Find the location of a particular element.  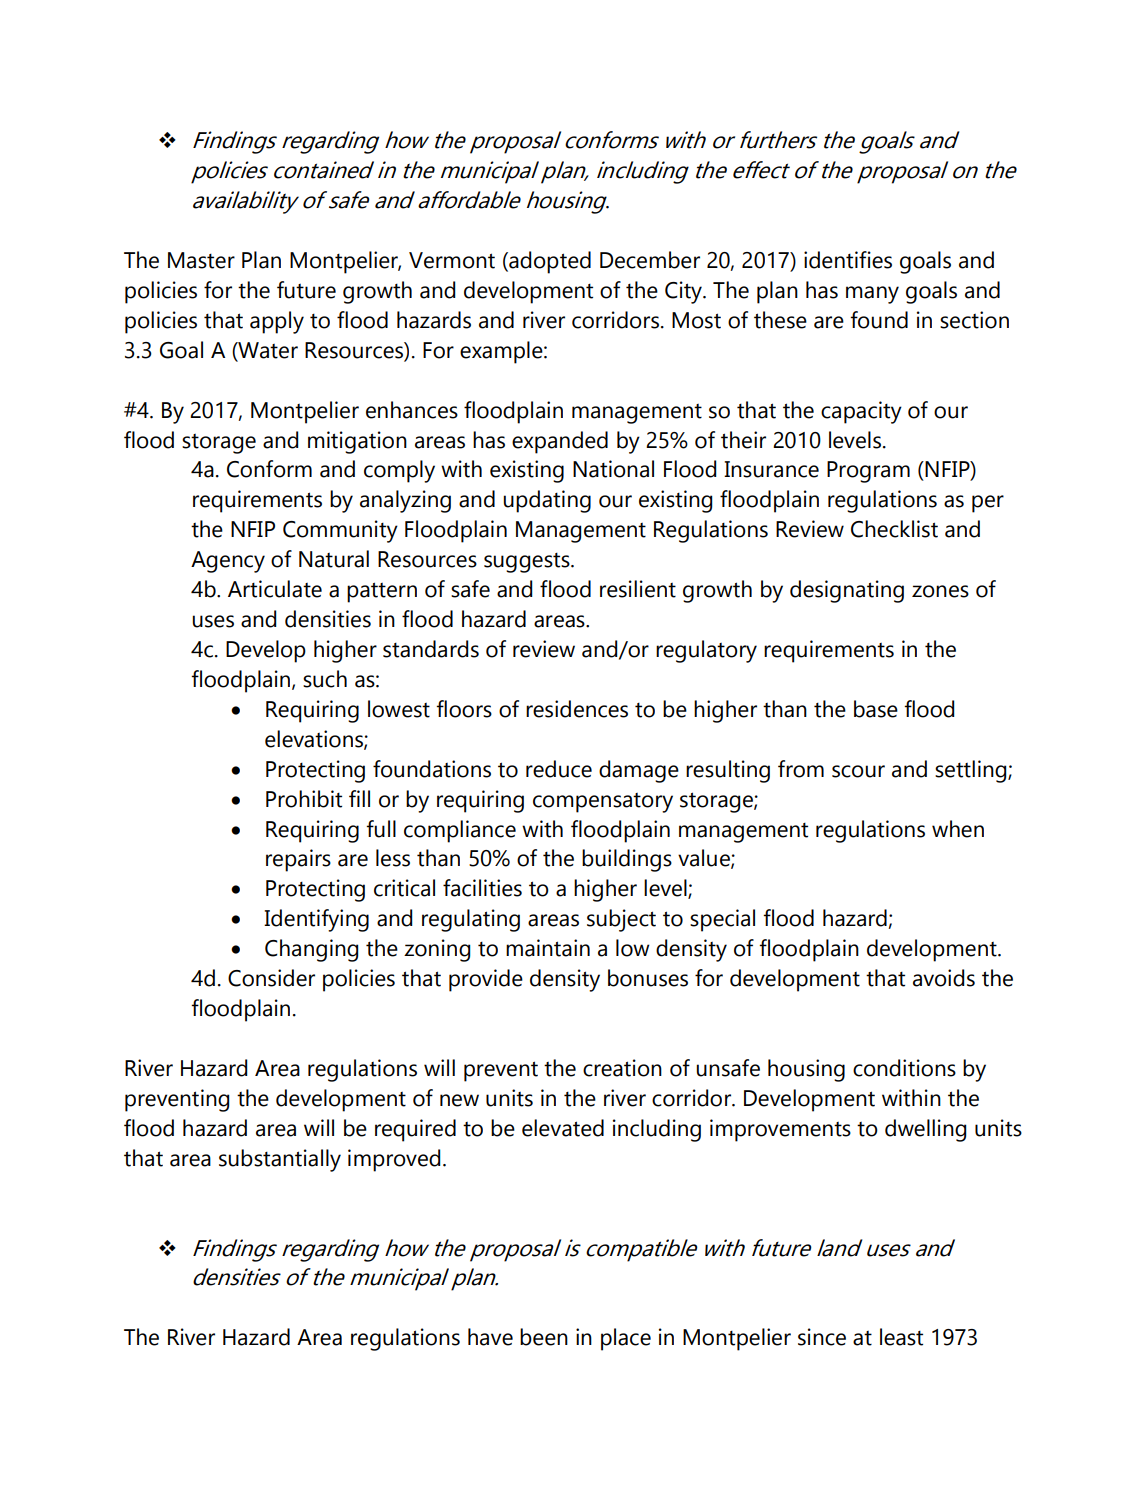

maintain is located at coordinates (548, 948).
